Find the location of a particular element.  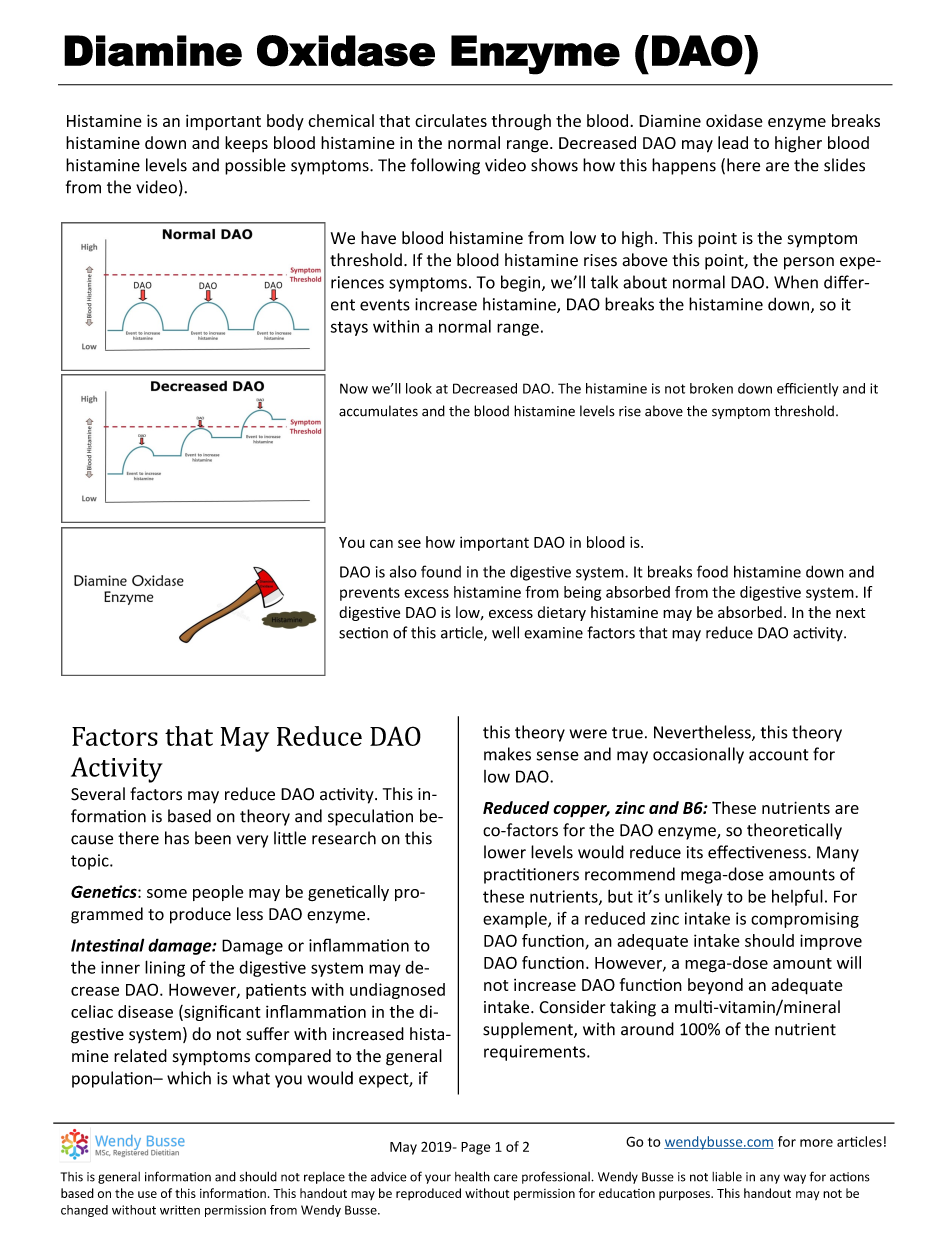

health is located at coordinates (472, 1176).
